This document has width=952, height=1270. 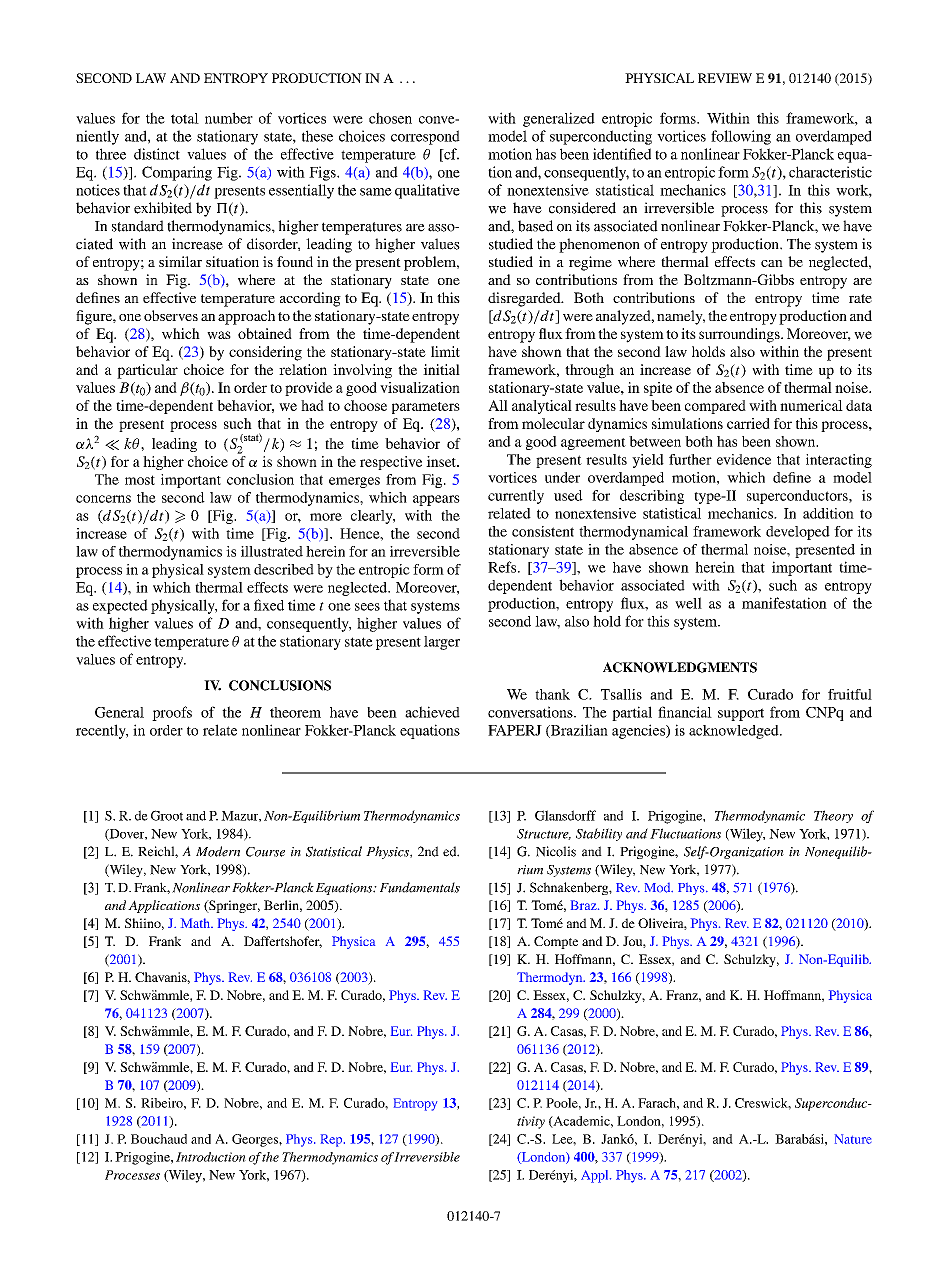 What do you see at coordinates (442, 643) in the document?
I see `larger` at bounding box center [442, 643].
